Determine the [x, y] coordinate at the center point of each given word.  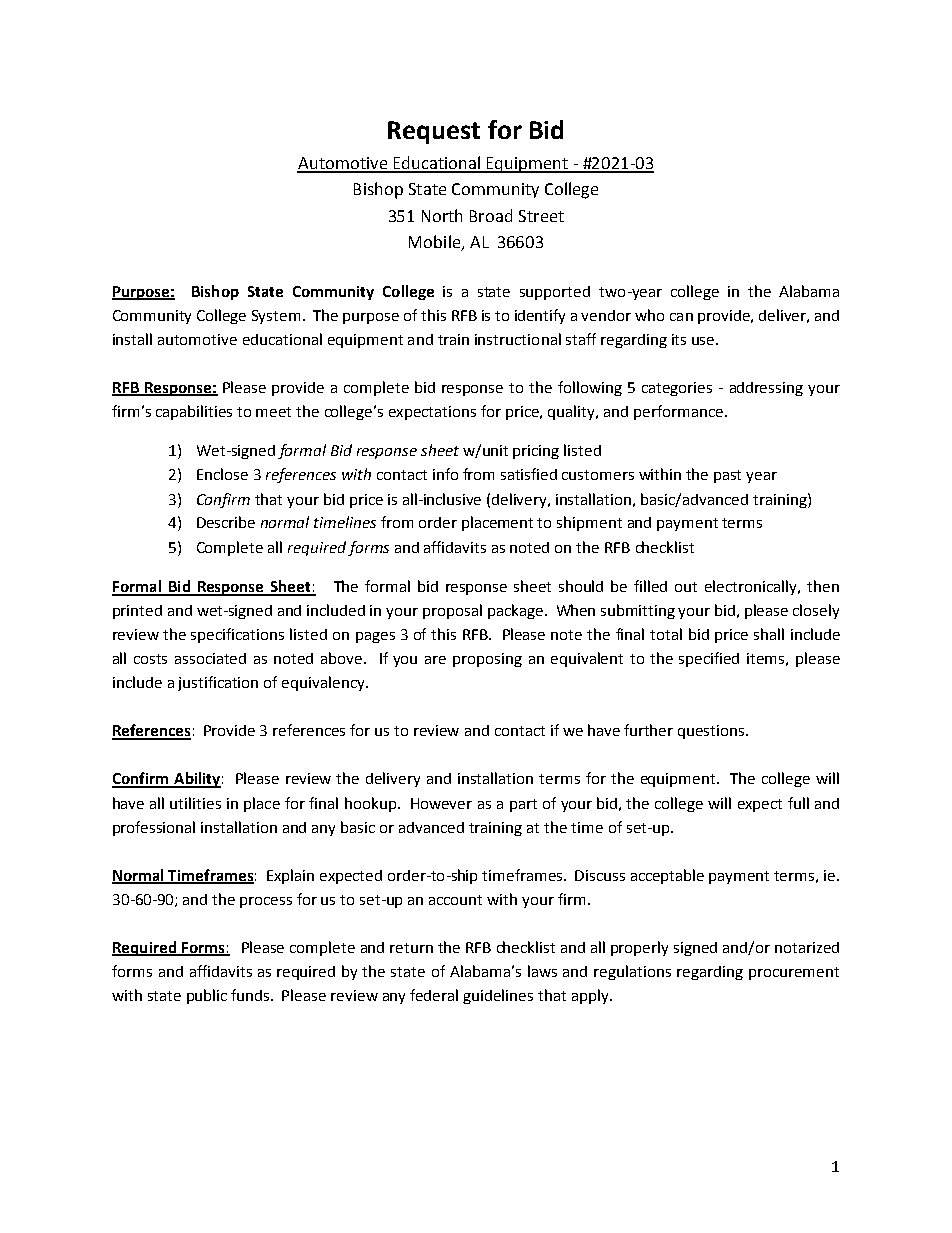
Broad [491, 215]
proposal [452, 611]
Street [541, 216]
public [207, 996]
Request [434, 132]
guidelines [498, 996]
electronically [752, 587]
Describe [226, 522]
